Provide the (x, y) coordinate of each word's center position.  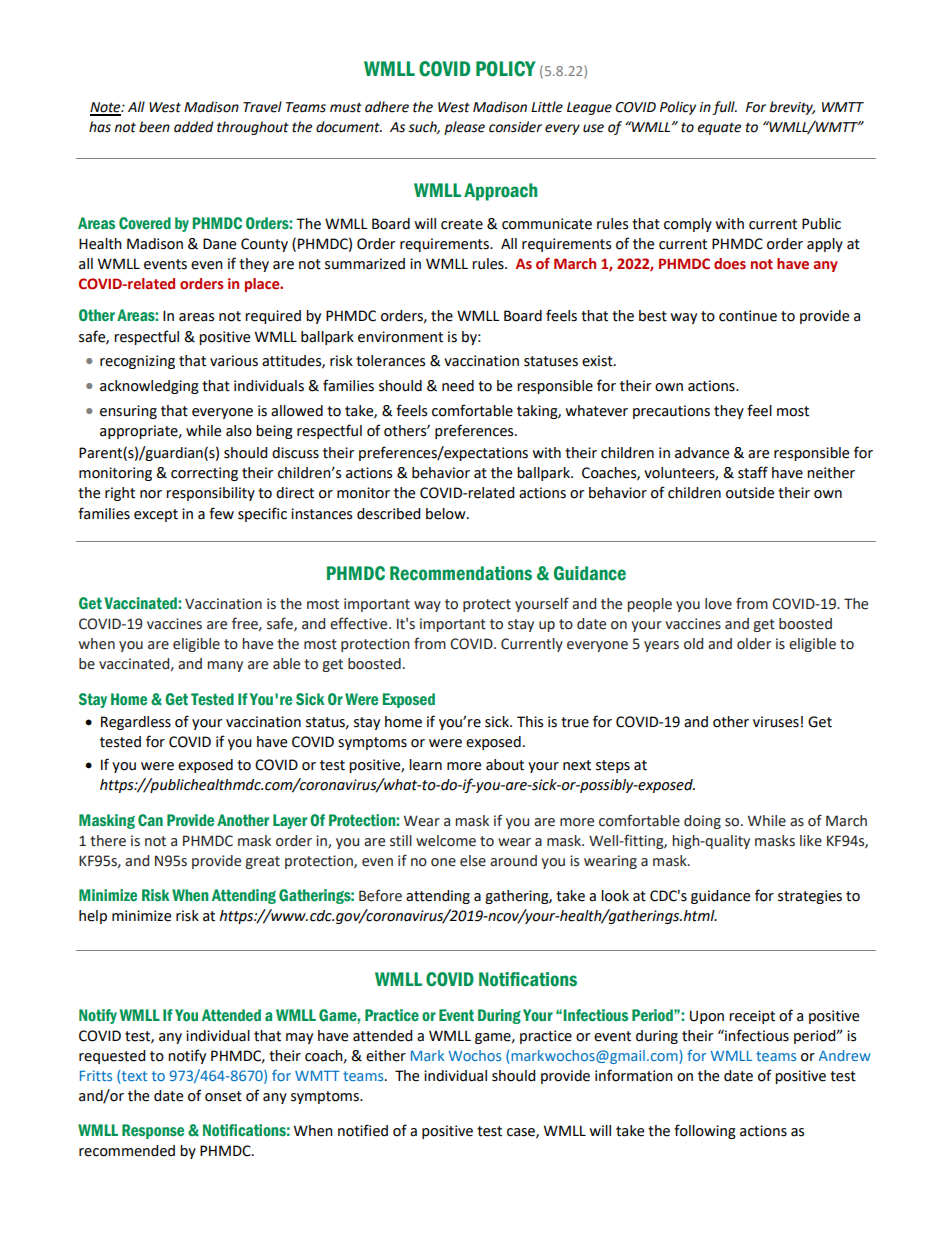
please (464, 128)
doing (702, 822)
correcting (204, 474)
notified (363, 1130)
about (505, 765)
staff (753, 472)
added (194, 127)
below (447, 514)
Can (150, 820)
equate (719, 128)
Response (153, 1131)
